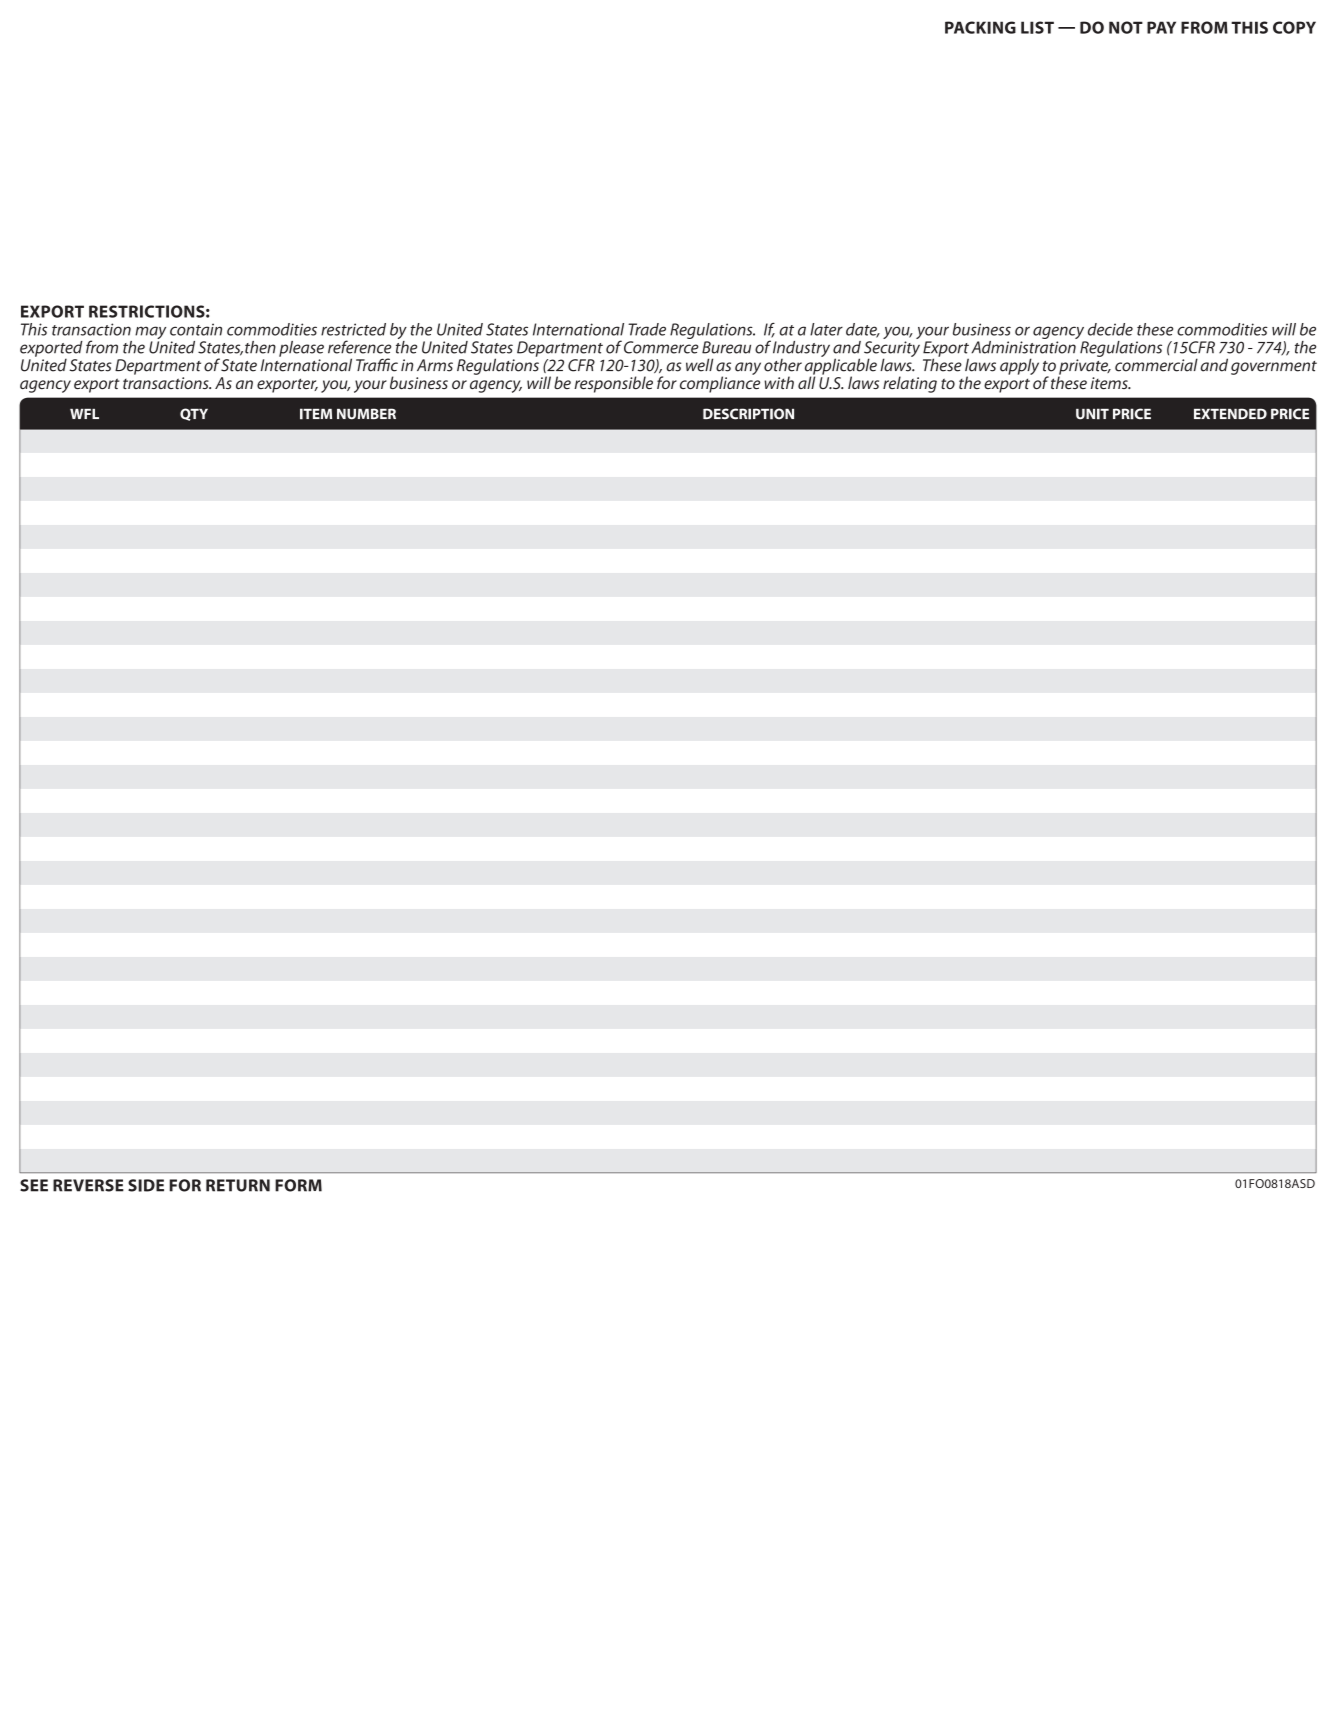 The width and height of the image is (1336, 1728). What do you see at coordinates (980, 27) in the image?
I see `PACKING` at bounding box center [980, 27].
